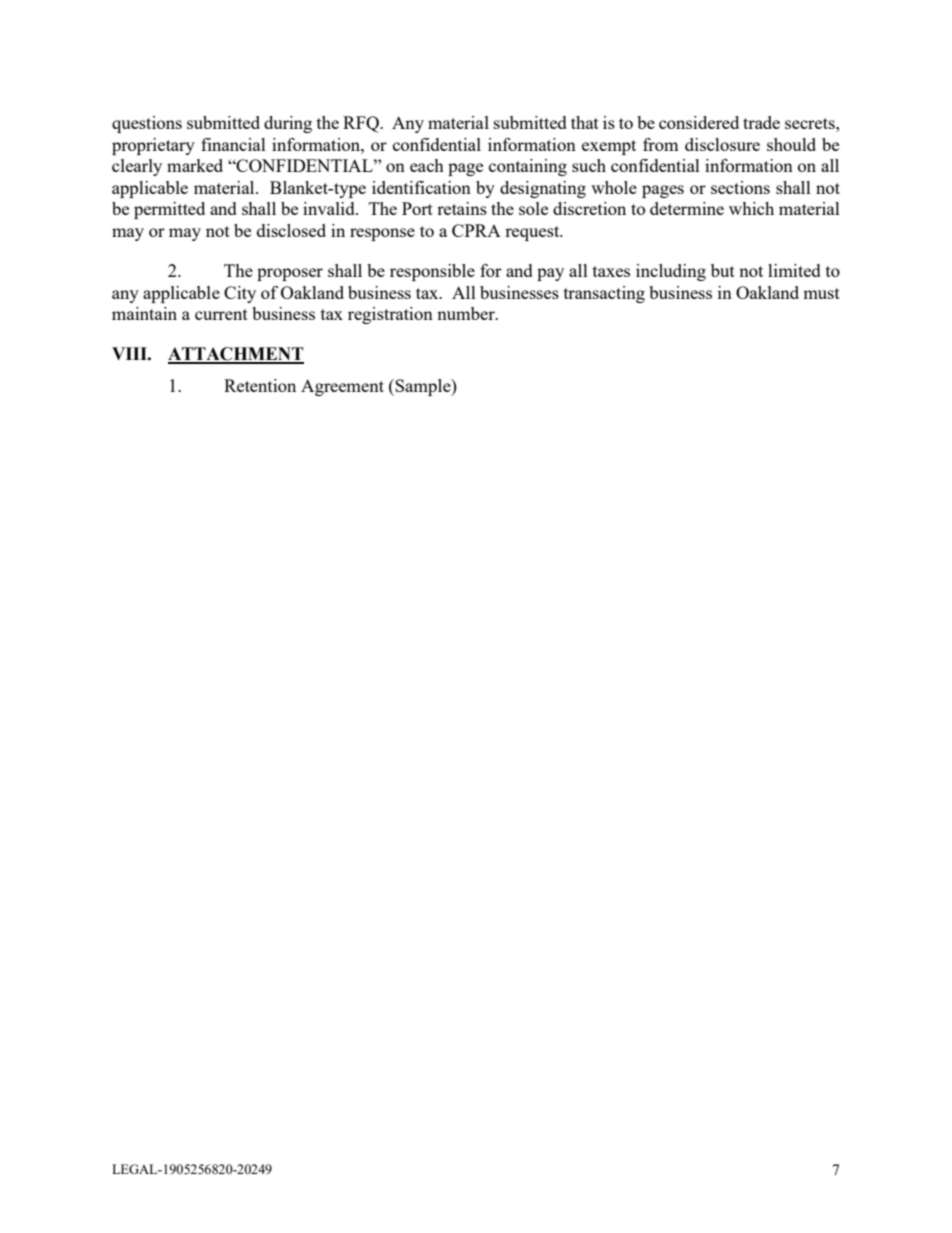 The height and width of the page is (1233, 952). What do you see at coordinates (221, 314) in the page?
I see `current` at bounding box center [221, 314].
